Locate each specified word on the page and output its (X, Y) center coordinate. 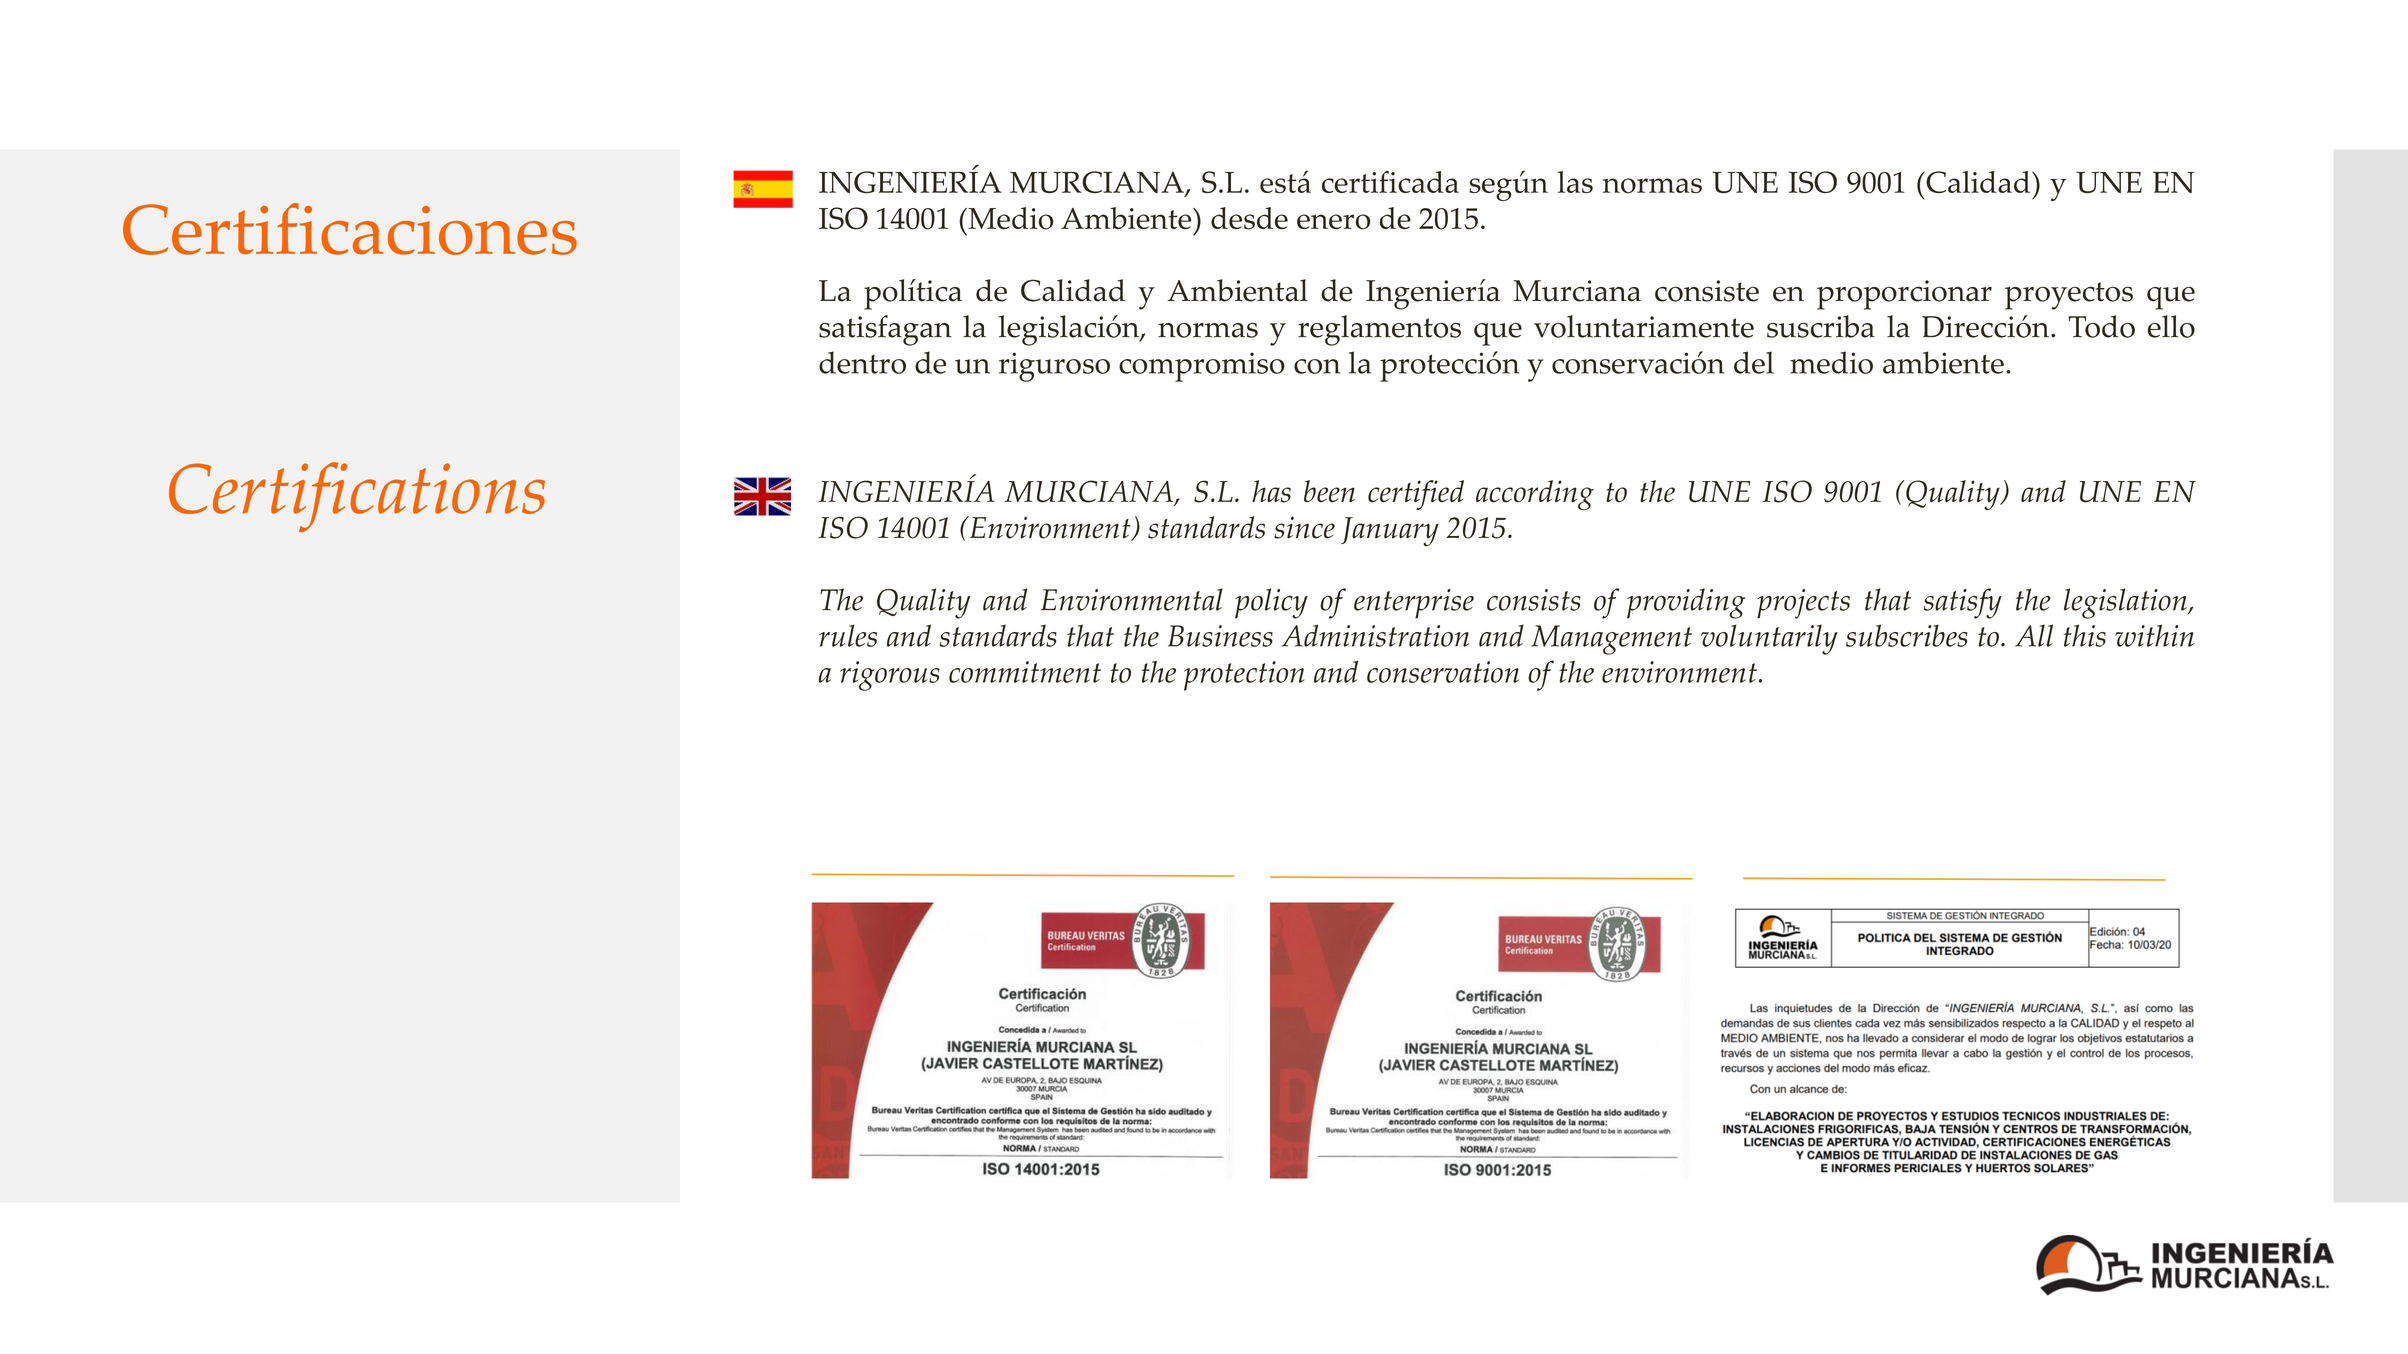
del (1754, 362)
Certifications (357, 497)
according (1535, 495)
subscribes (1907, 635)
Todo (2102, 326)
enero (1334, 222)
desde (1249, 218)
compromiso (1202, 367)
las (1575, 182)
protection (1244, 676)
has (1271, 491)
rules (848, 635)
